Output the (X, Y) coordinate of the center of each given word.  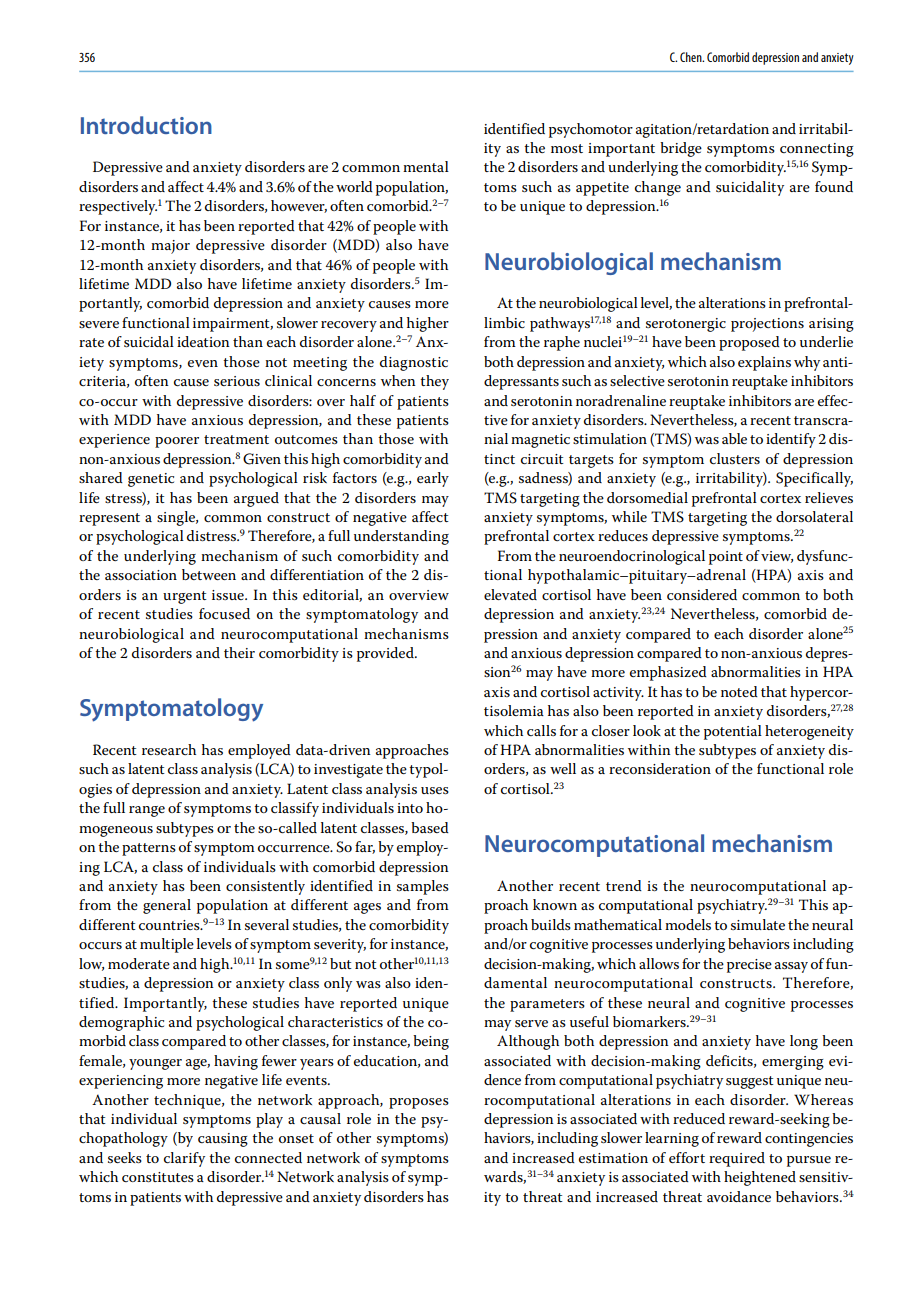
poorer (177, 442)
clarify (184, 1159)
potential (733, 732)
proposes (419, 1103)
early (433, 479)
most (567, 148)
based (430, 827)
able (734, 438)
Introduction (146, 125)
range (147, 811)
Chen (692, 57)
